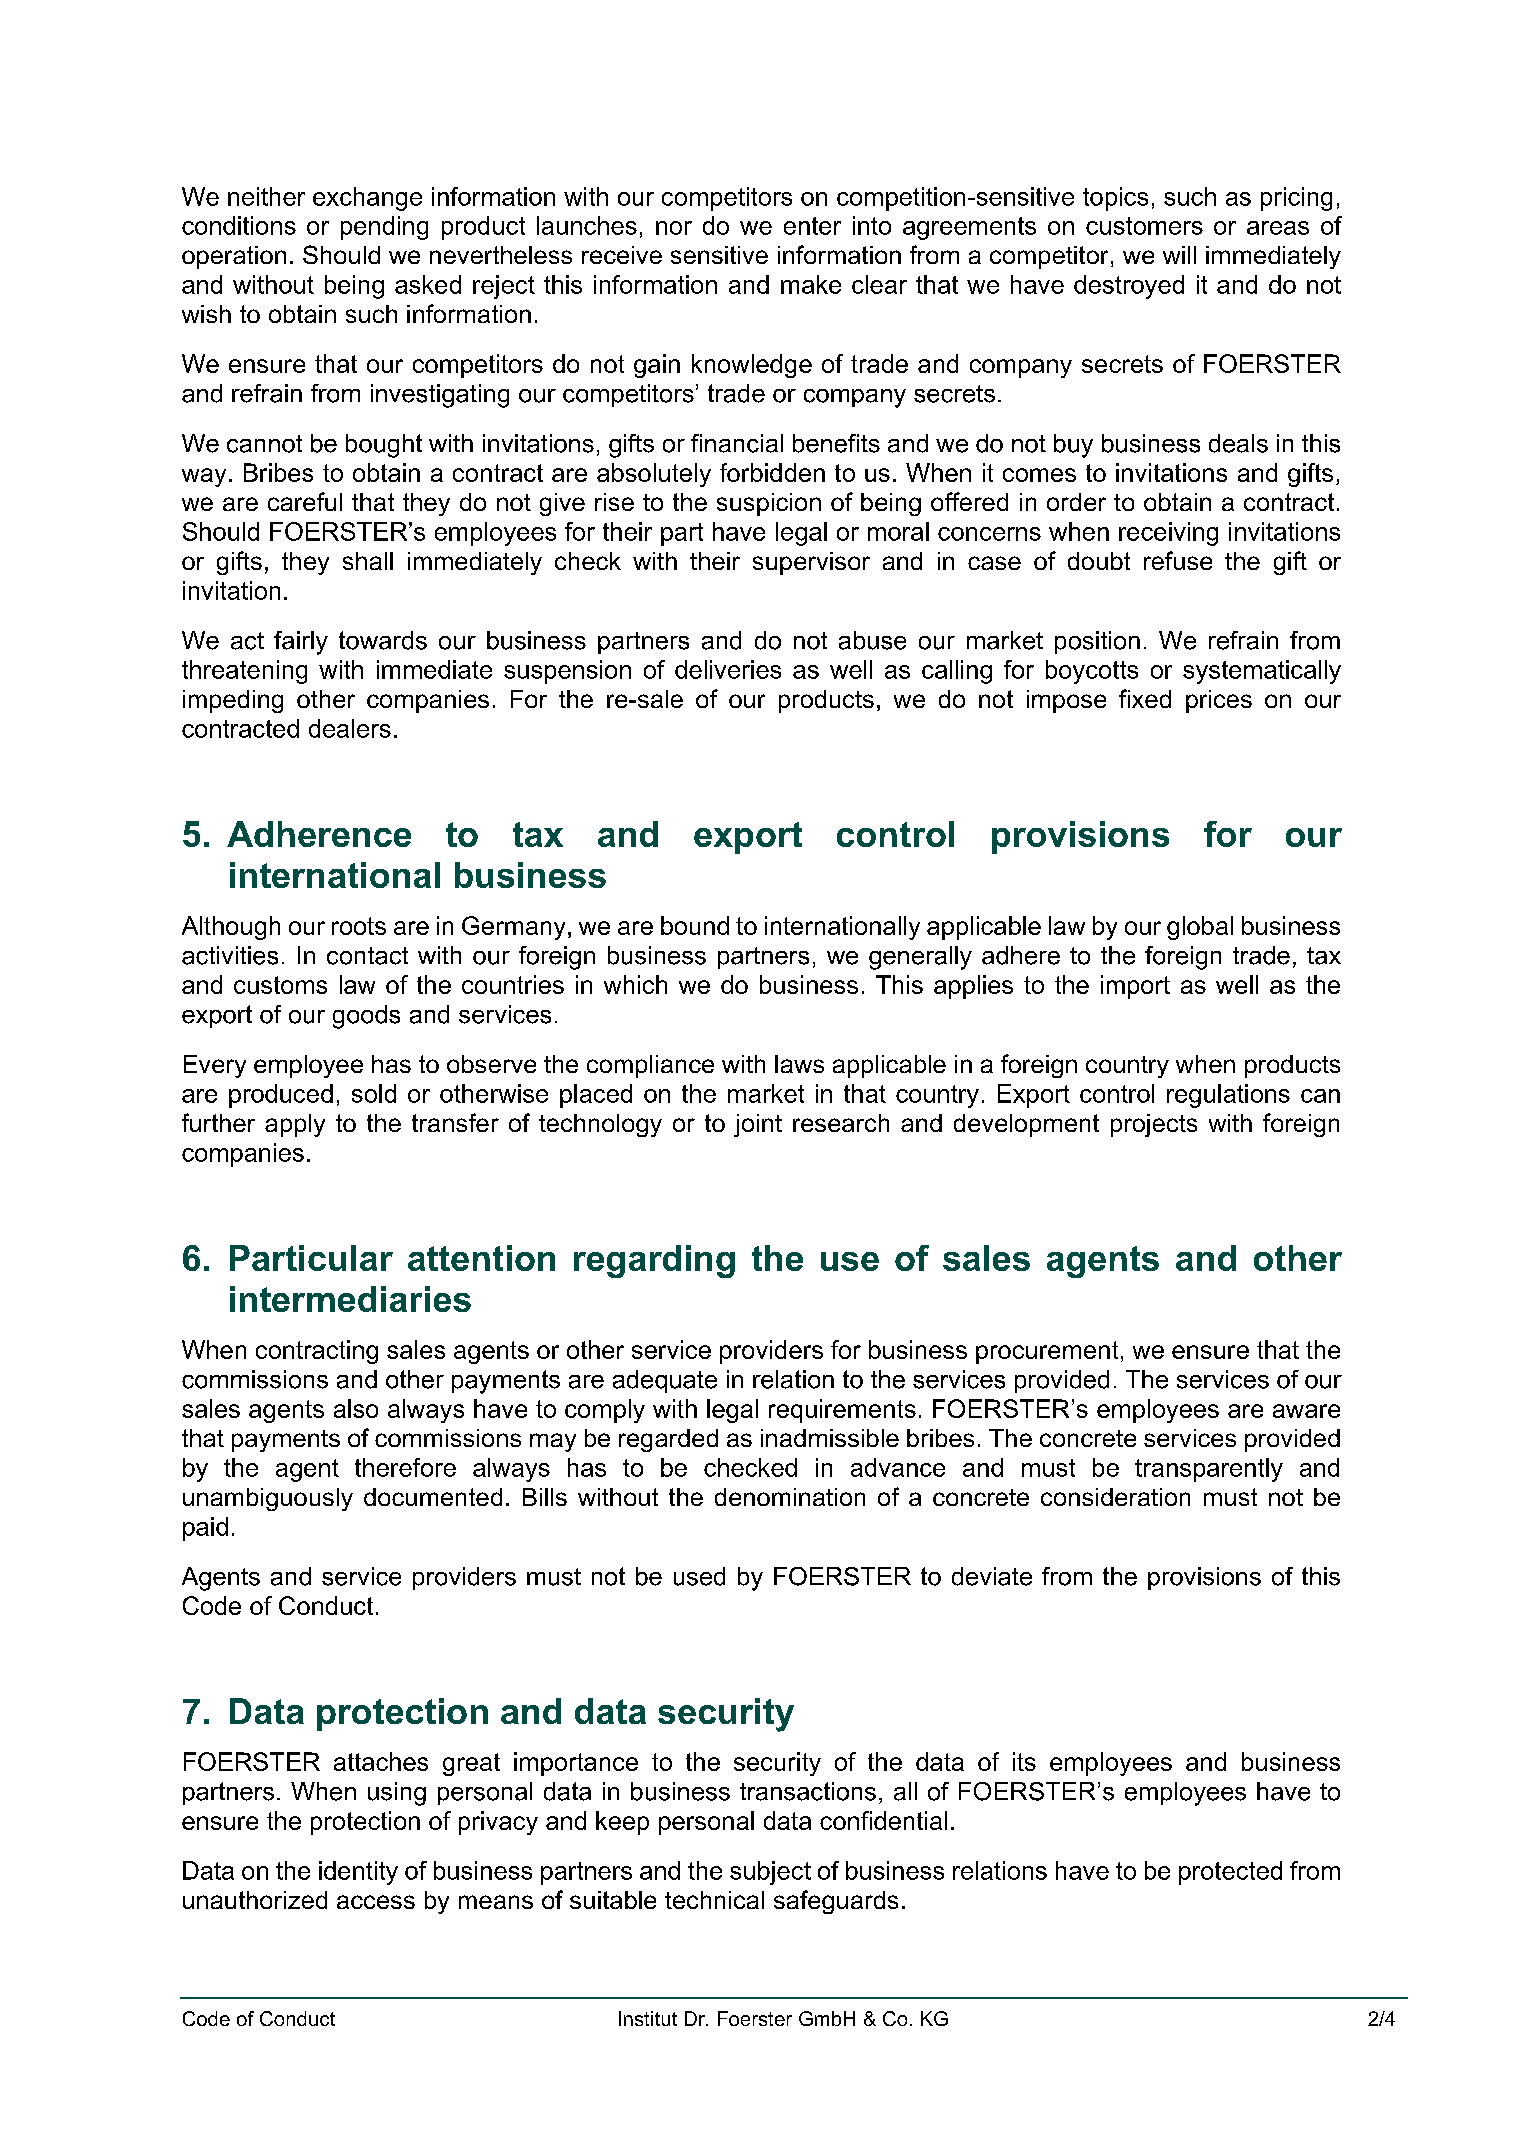 This screenshot has width=1523, height=2154. What do you see at coordinates (374, 1093) in the screenshot?
I see `sold` at bounding box center [374, 1093].
